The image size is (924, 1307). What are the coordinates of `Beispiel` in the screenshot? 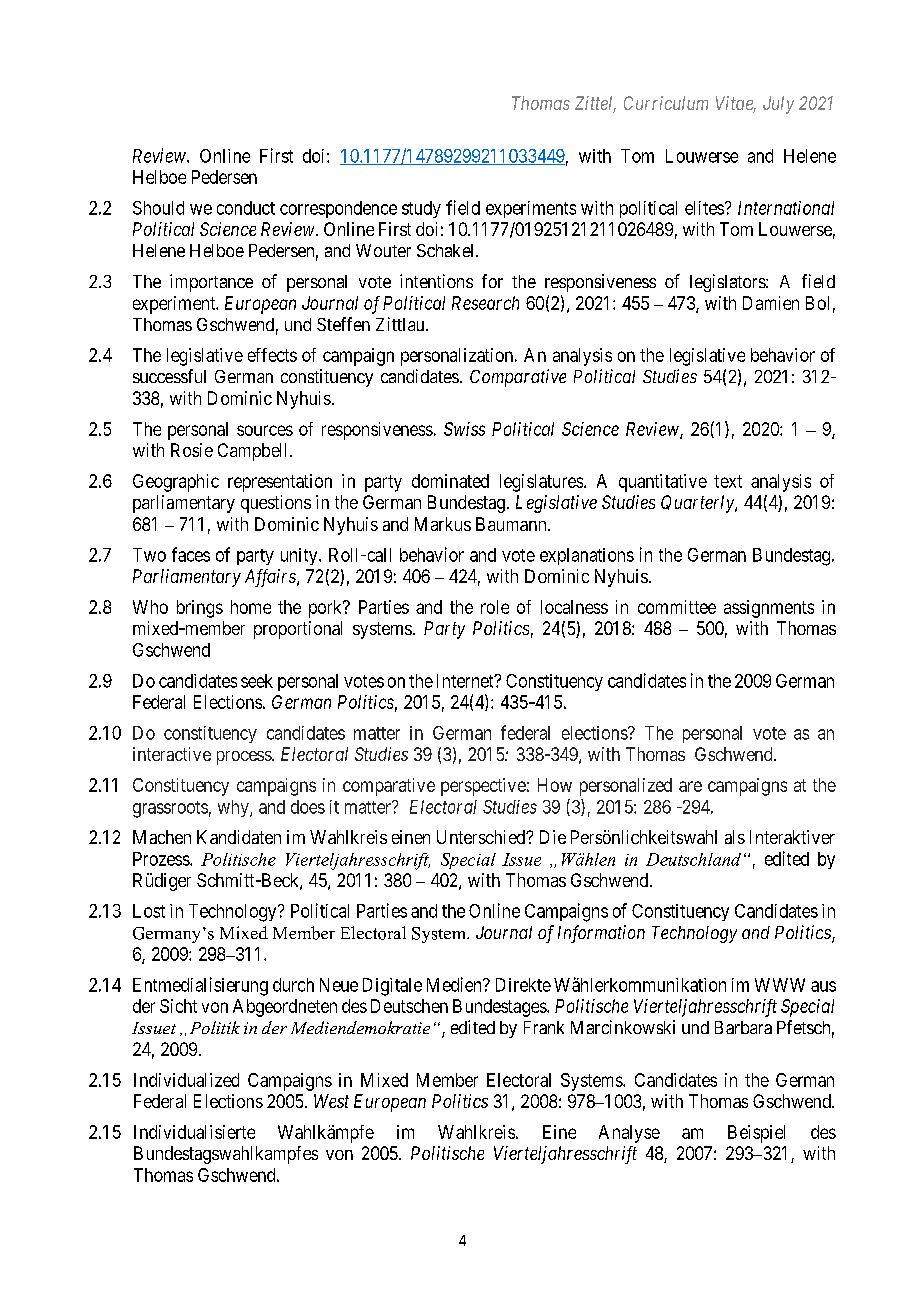 It's located at (756, 1134).
